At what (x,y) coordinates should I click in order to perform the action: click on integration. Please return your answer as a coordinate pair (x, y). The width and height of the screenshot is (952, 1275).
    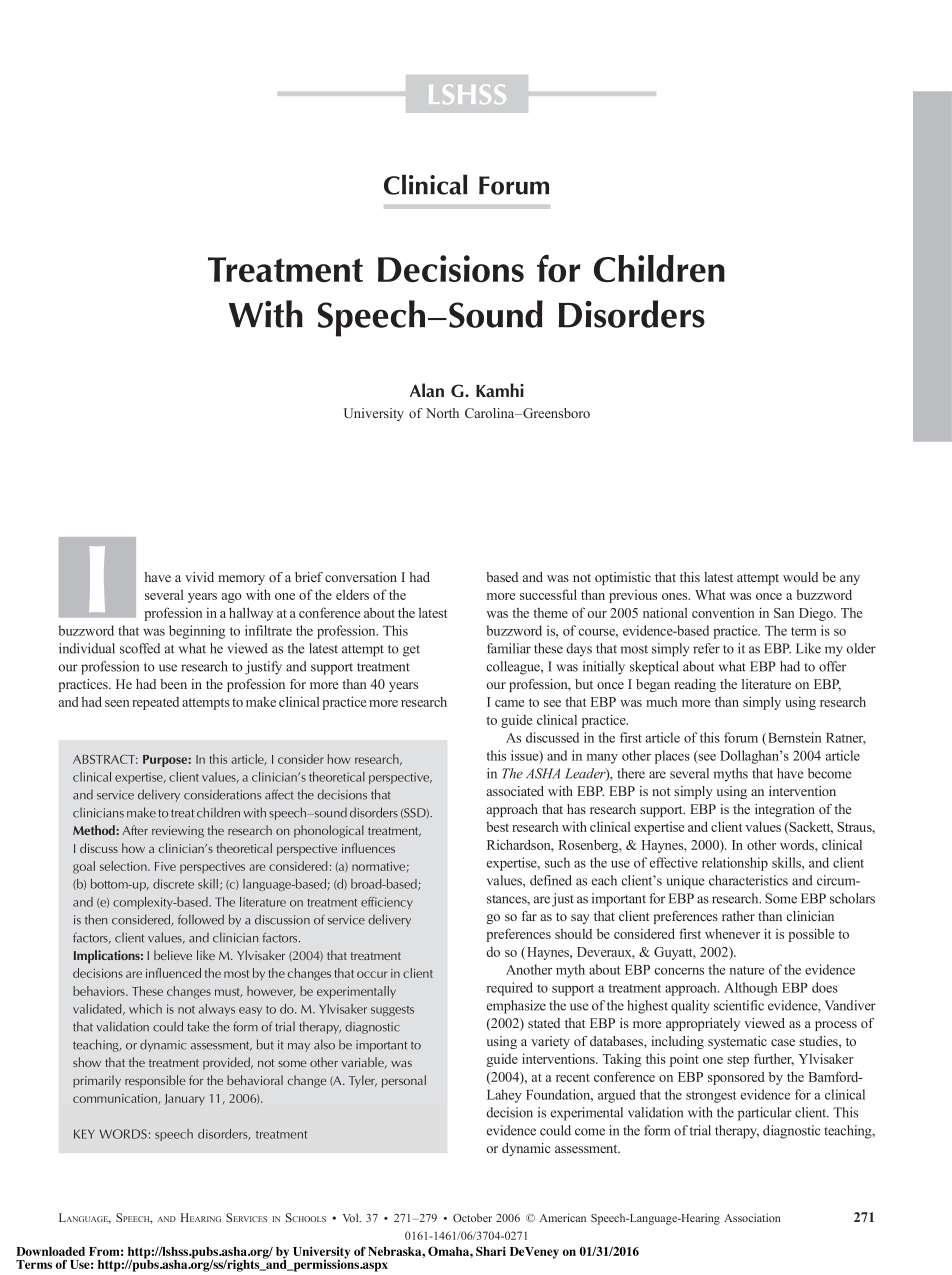
    Looking at the image, I should click on (785, 810).
